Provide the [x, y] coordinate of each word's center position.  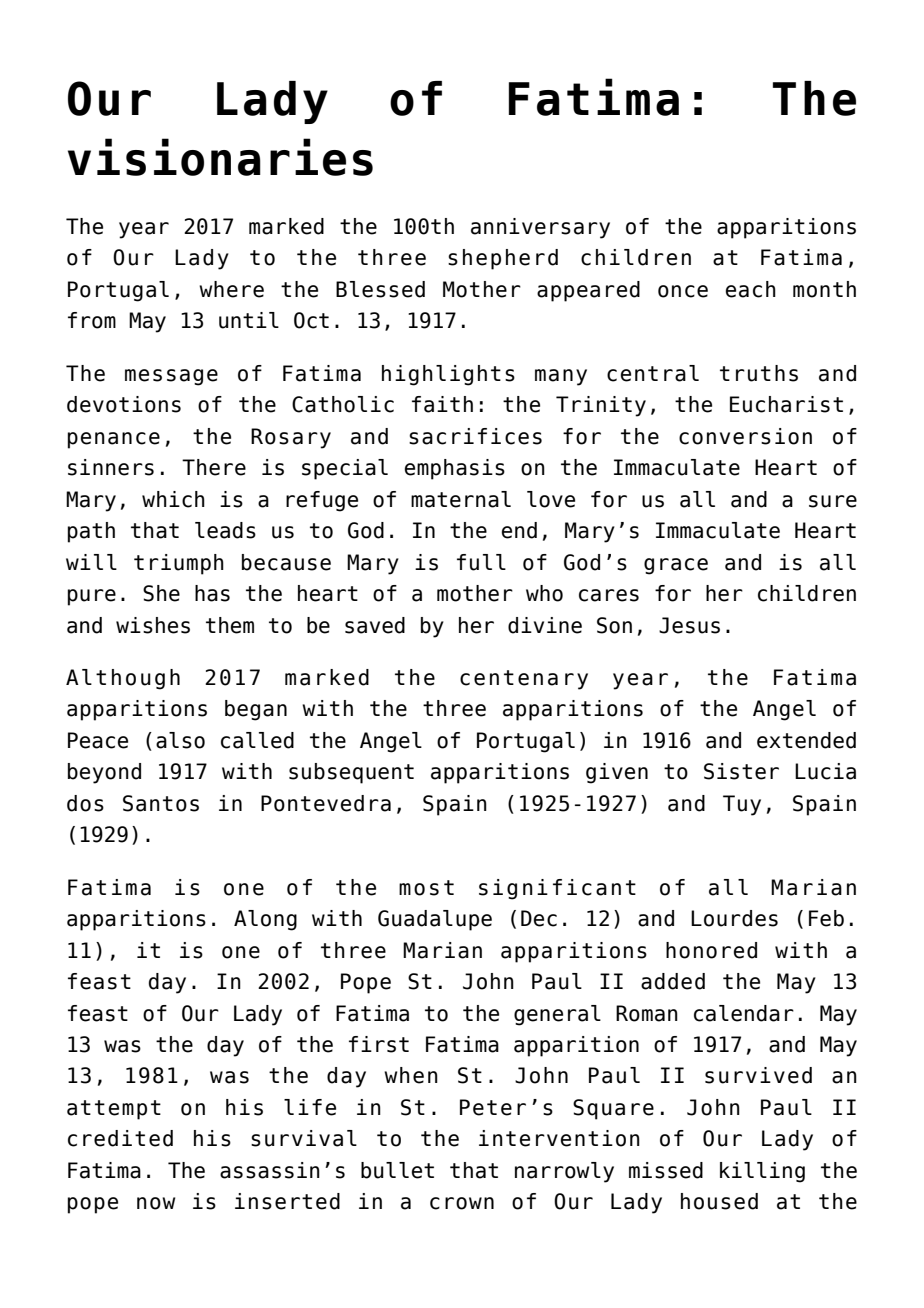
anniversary [540, 228]
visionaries [220, 157]
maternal [461, 499]
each [751, 289]
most [426, 888]
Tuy [742, 805]
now [156, 1203]
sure [833, 501]
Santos [161, 803]
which [173, 499]
